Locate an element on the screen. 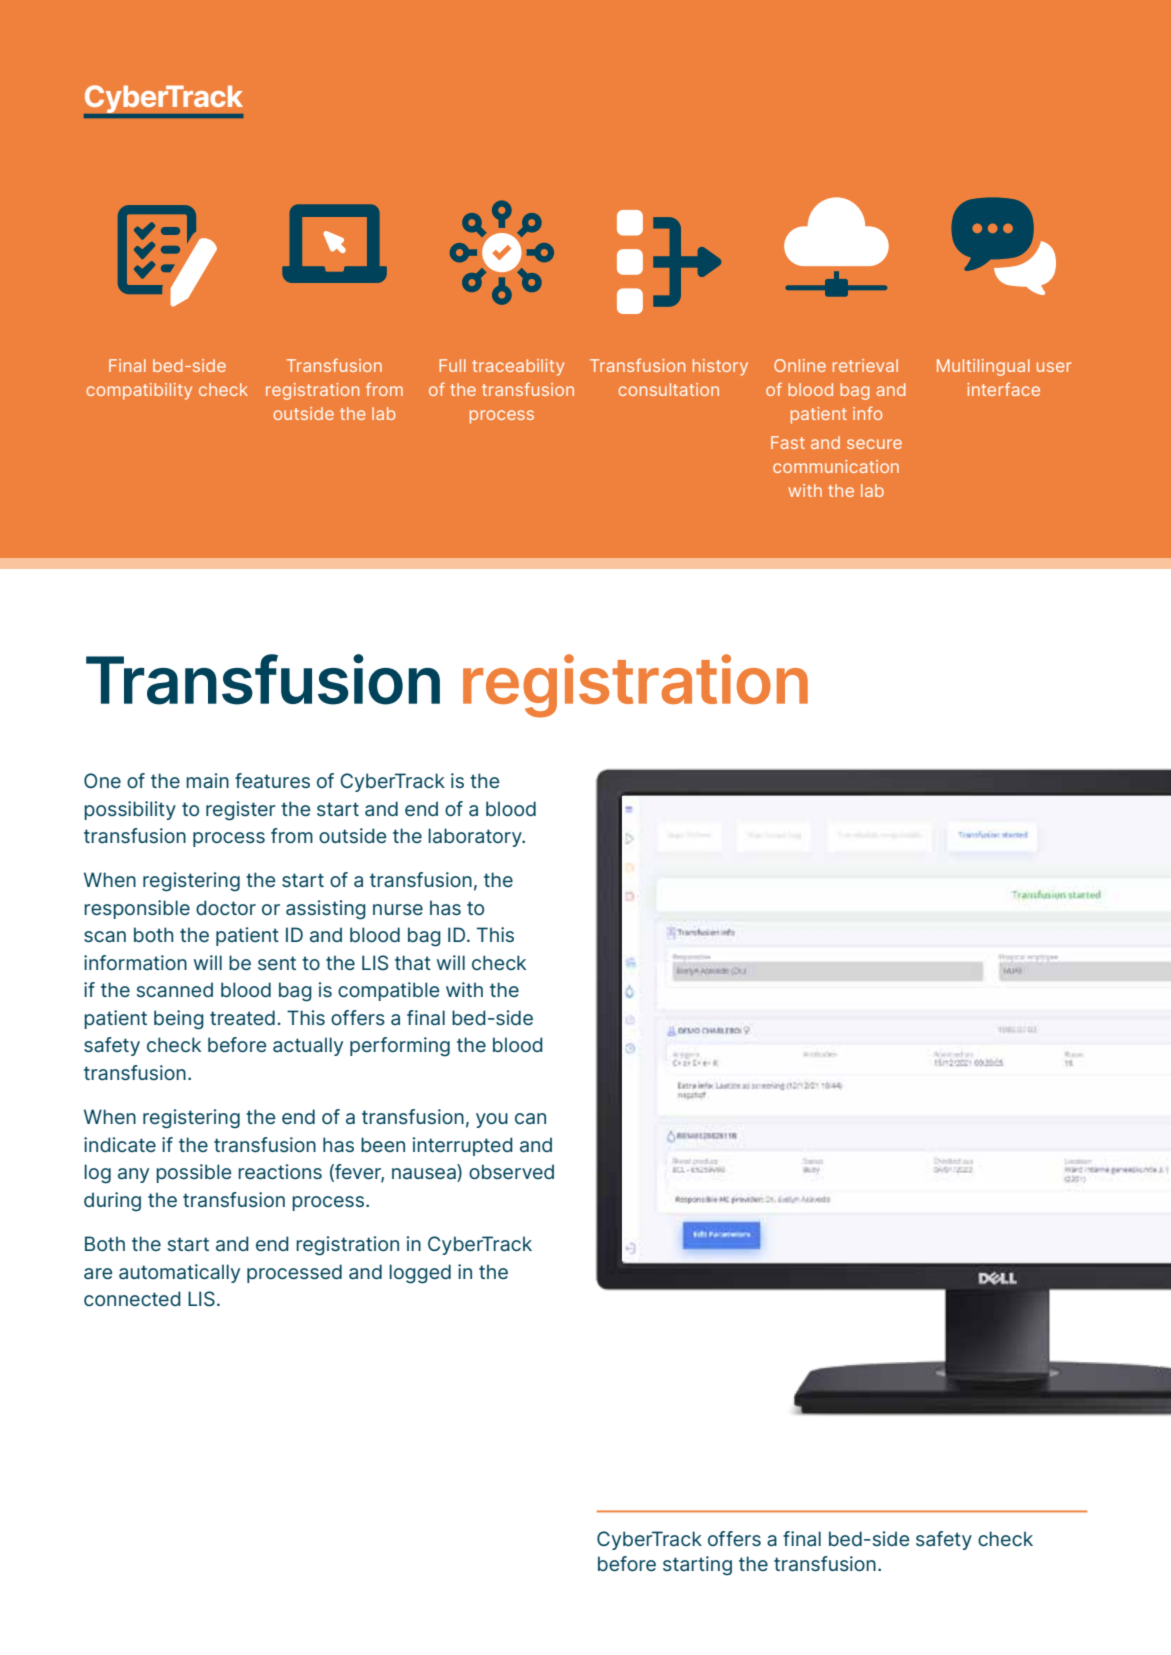  traceability is located at coordinates (518, 367).
